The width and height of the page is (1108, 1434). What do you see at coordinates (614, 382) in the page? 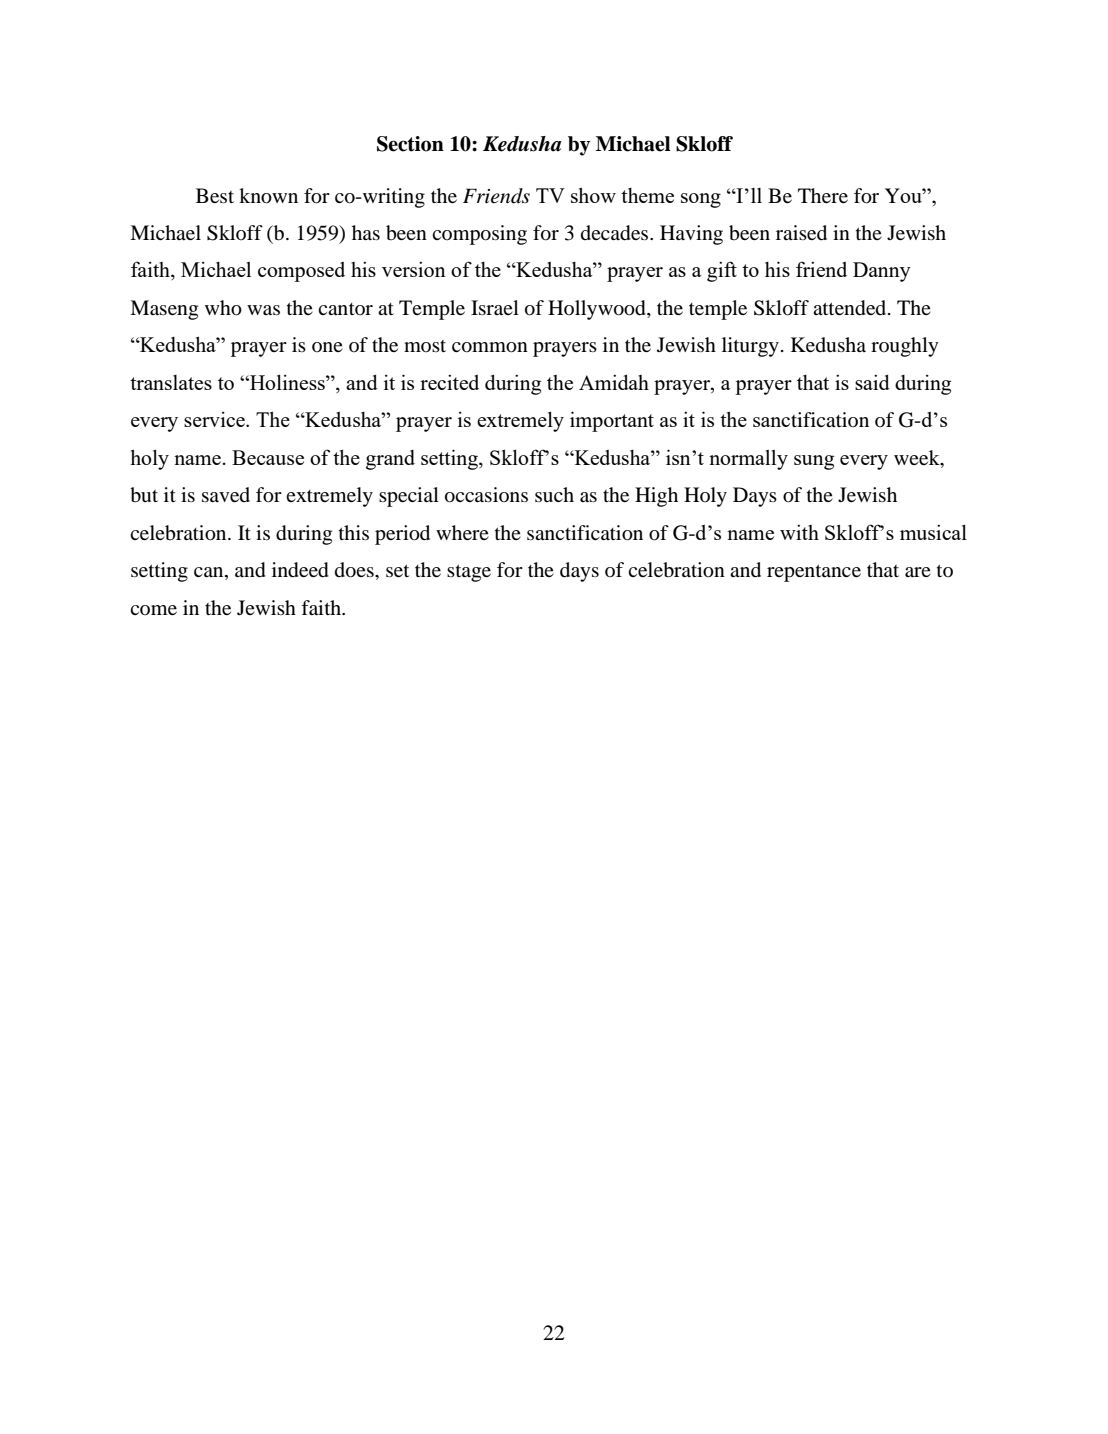
I see `Amidah` at bounding box center [614, 382].
